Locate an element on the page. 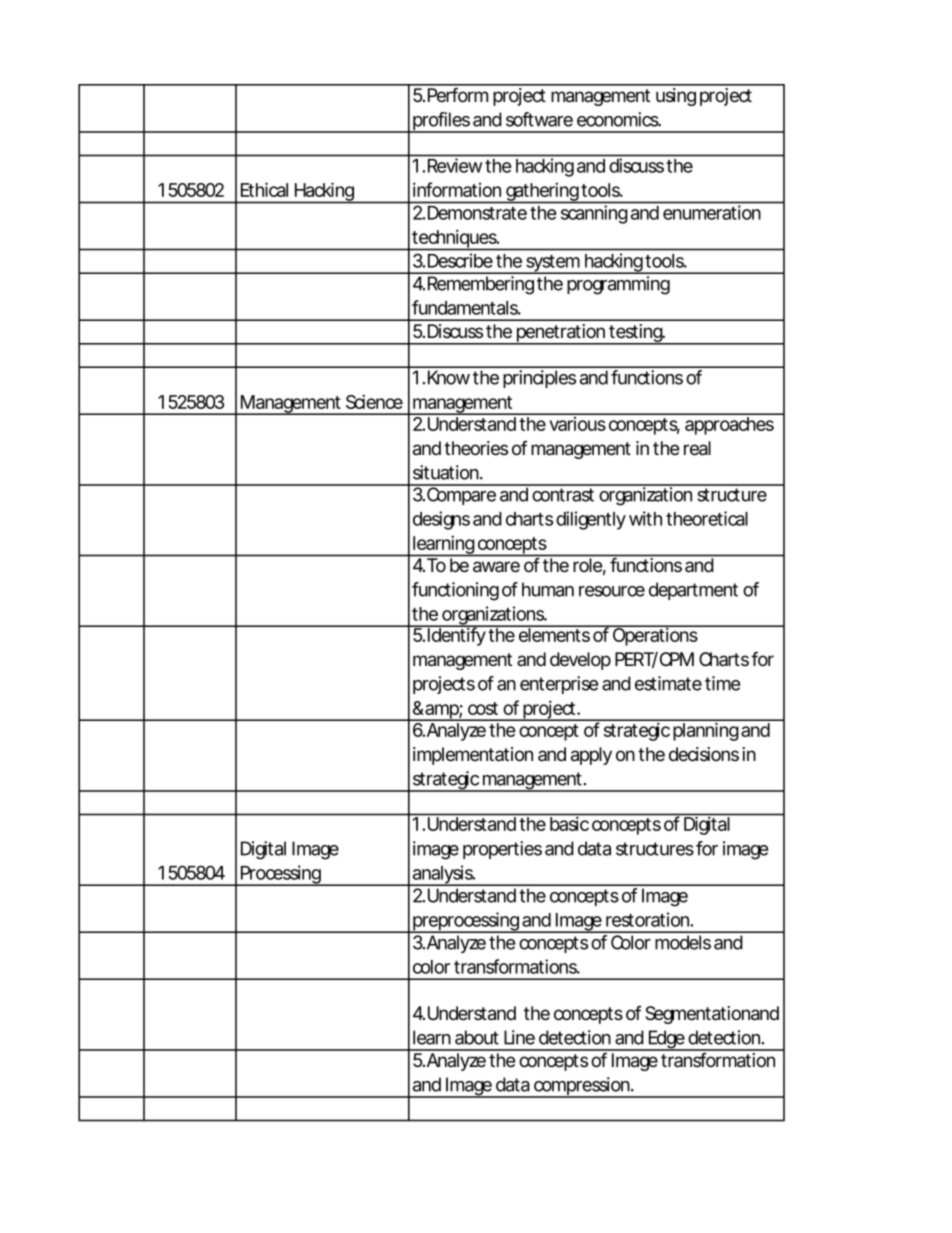 The height and width of the page is (1233, 952). economics is located at coordinates (619, 119).
